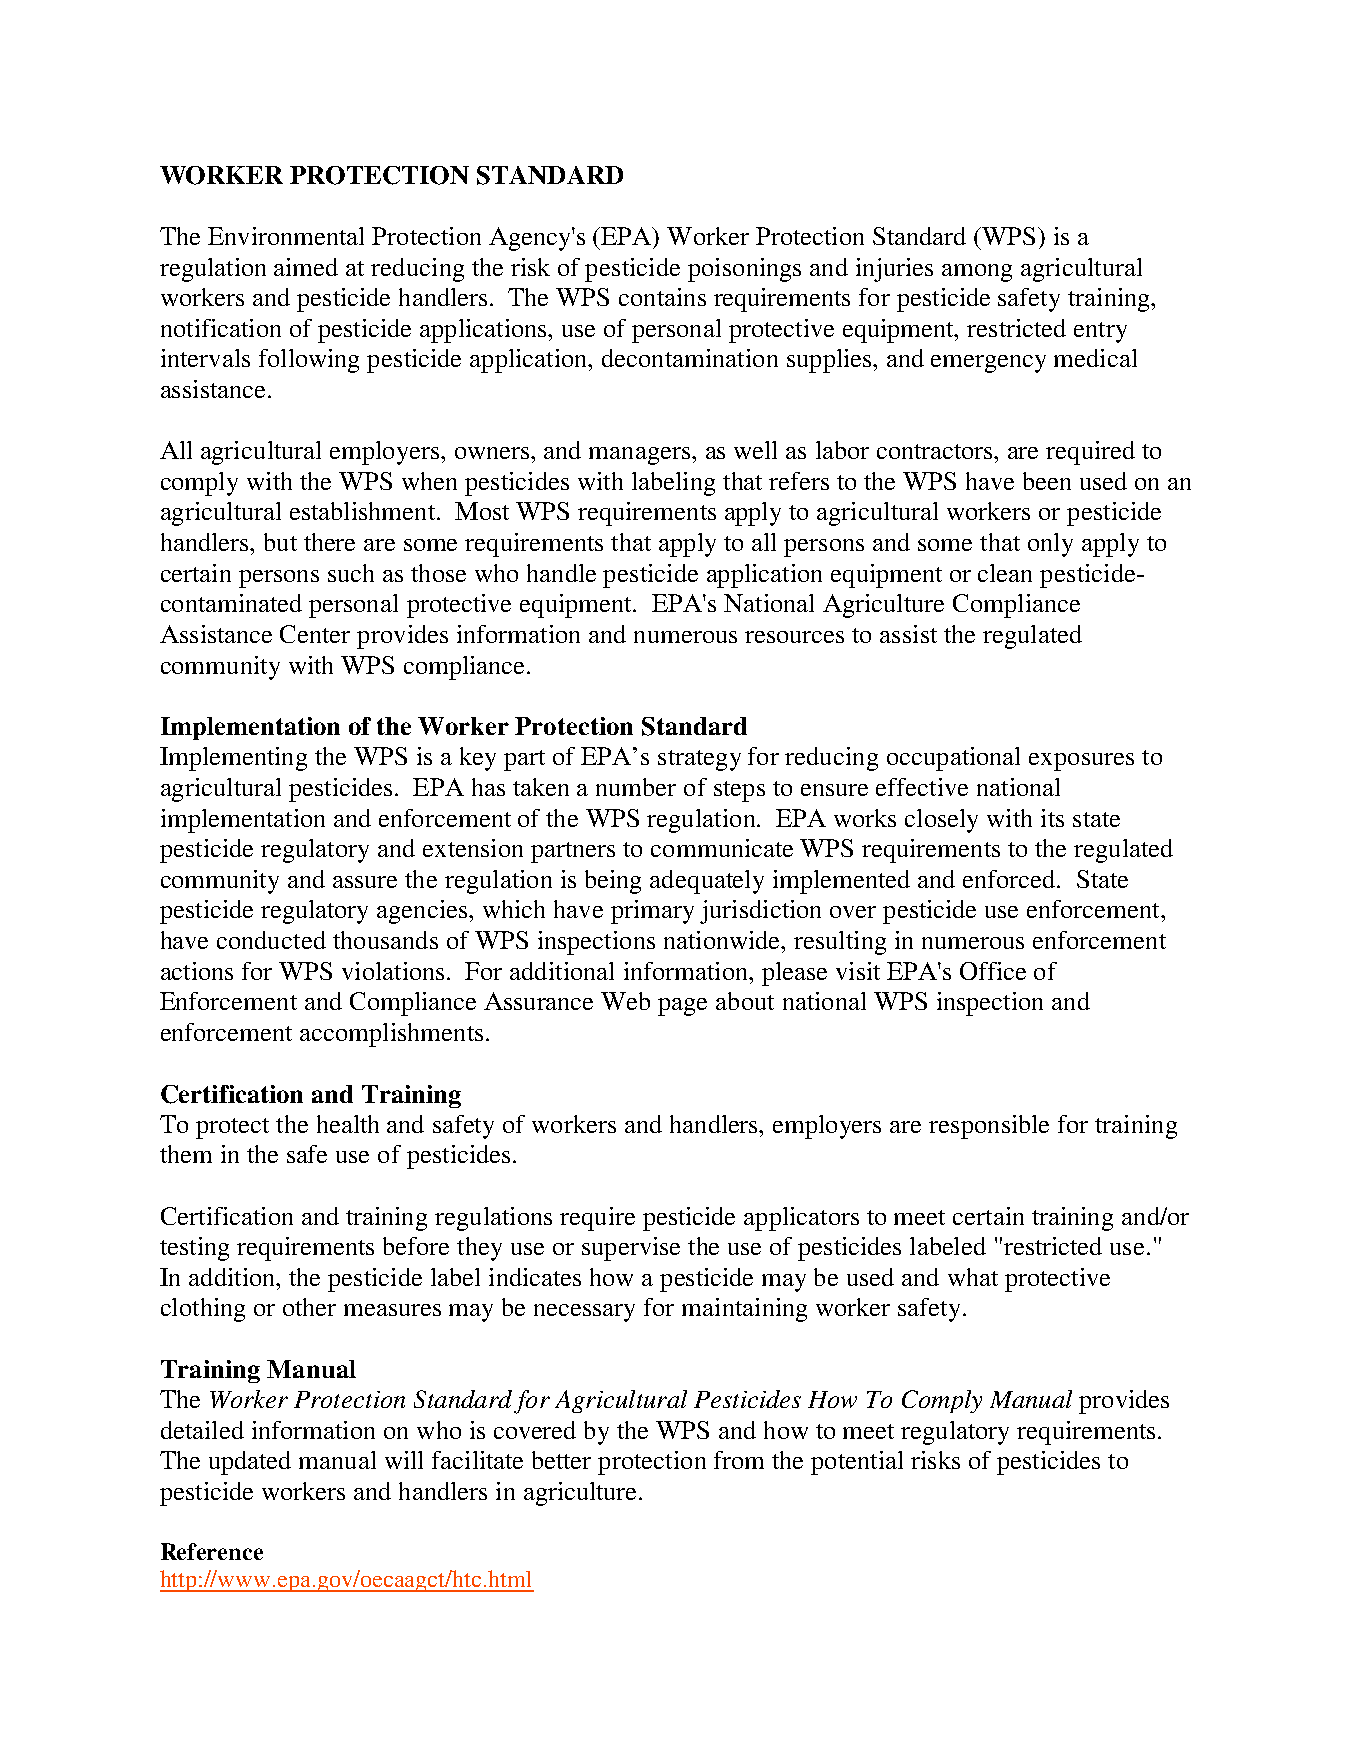 This document has width=1358, height=1757. I want to click on contains, so click(662, 297).
